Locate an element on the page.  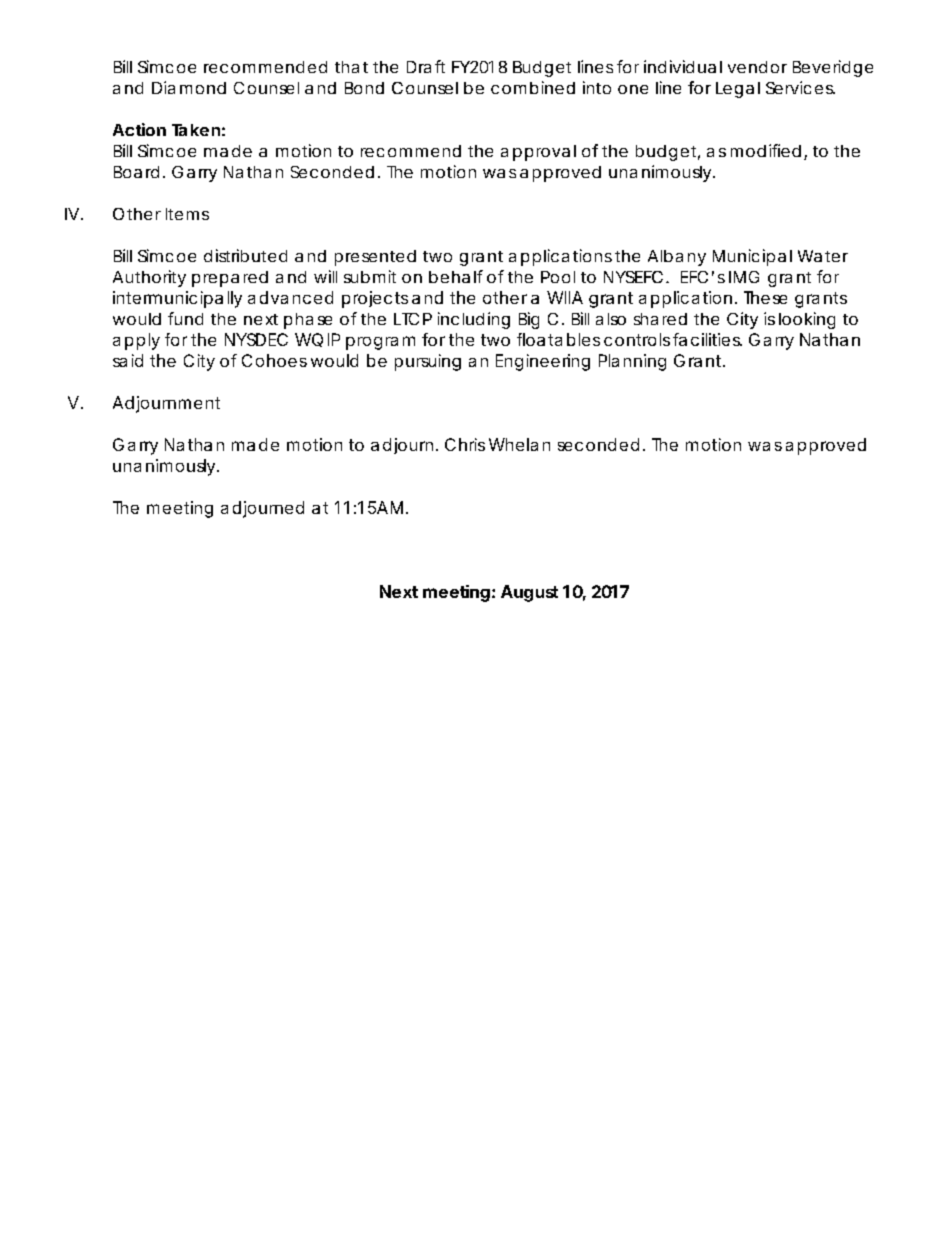
August is located at coordinates (529, 593).
